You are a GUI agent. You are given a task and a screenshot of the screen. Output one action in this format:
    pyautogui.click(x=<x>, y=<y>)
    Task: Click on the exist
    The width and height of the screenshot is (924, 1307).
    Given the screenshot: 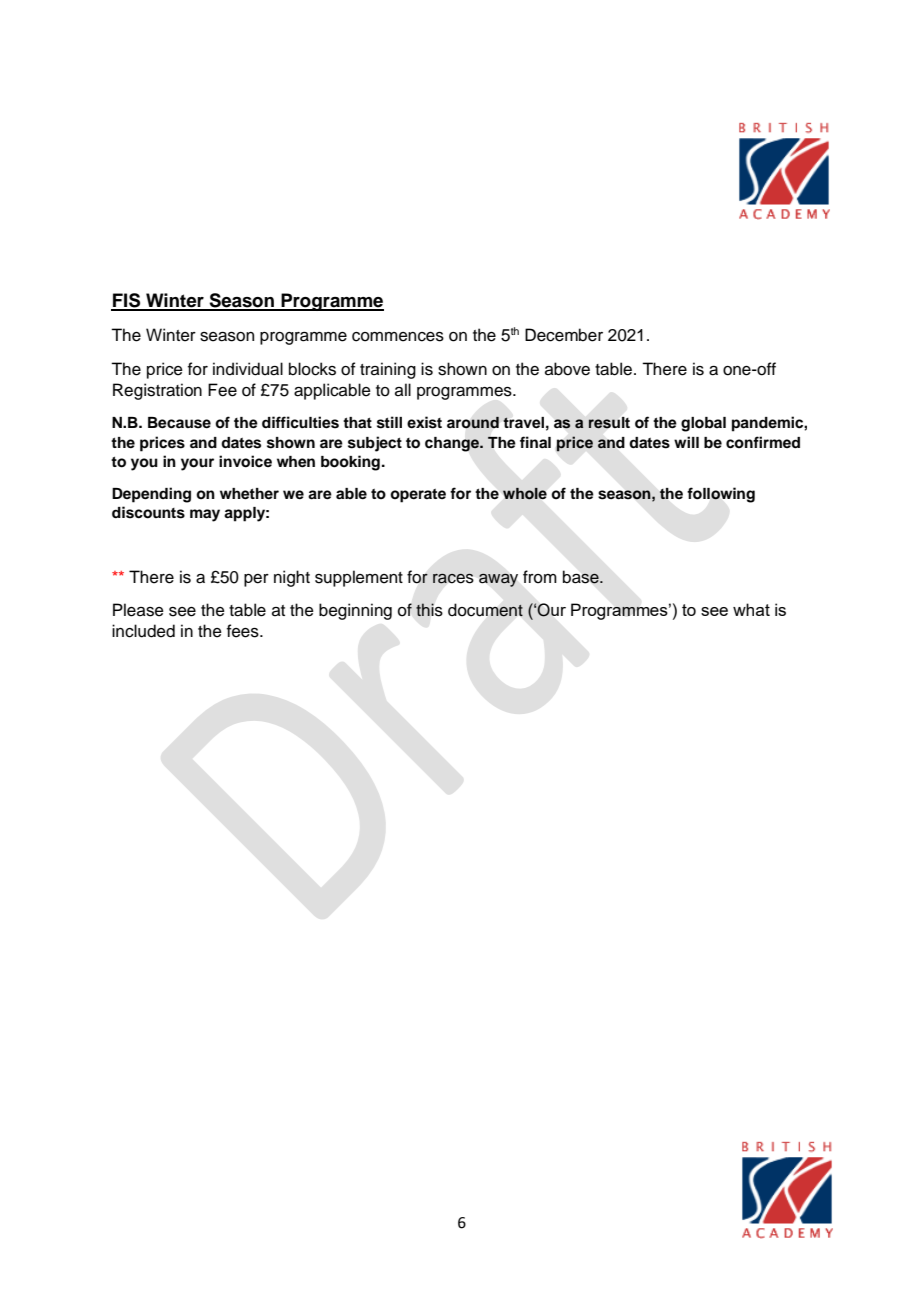 What is the action you would take?
    pyautogui.click(x=424, y=422)
